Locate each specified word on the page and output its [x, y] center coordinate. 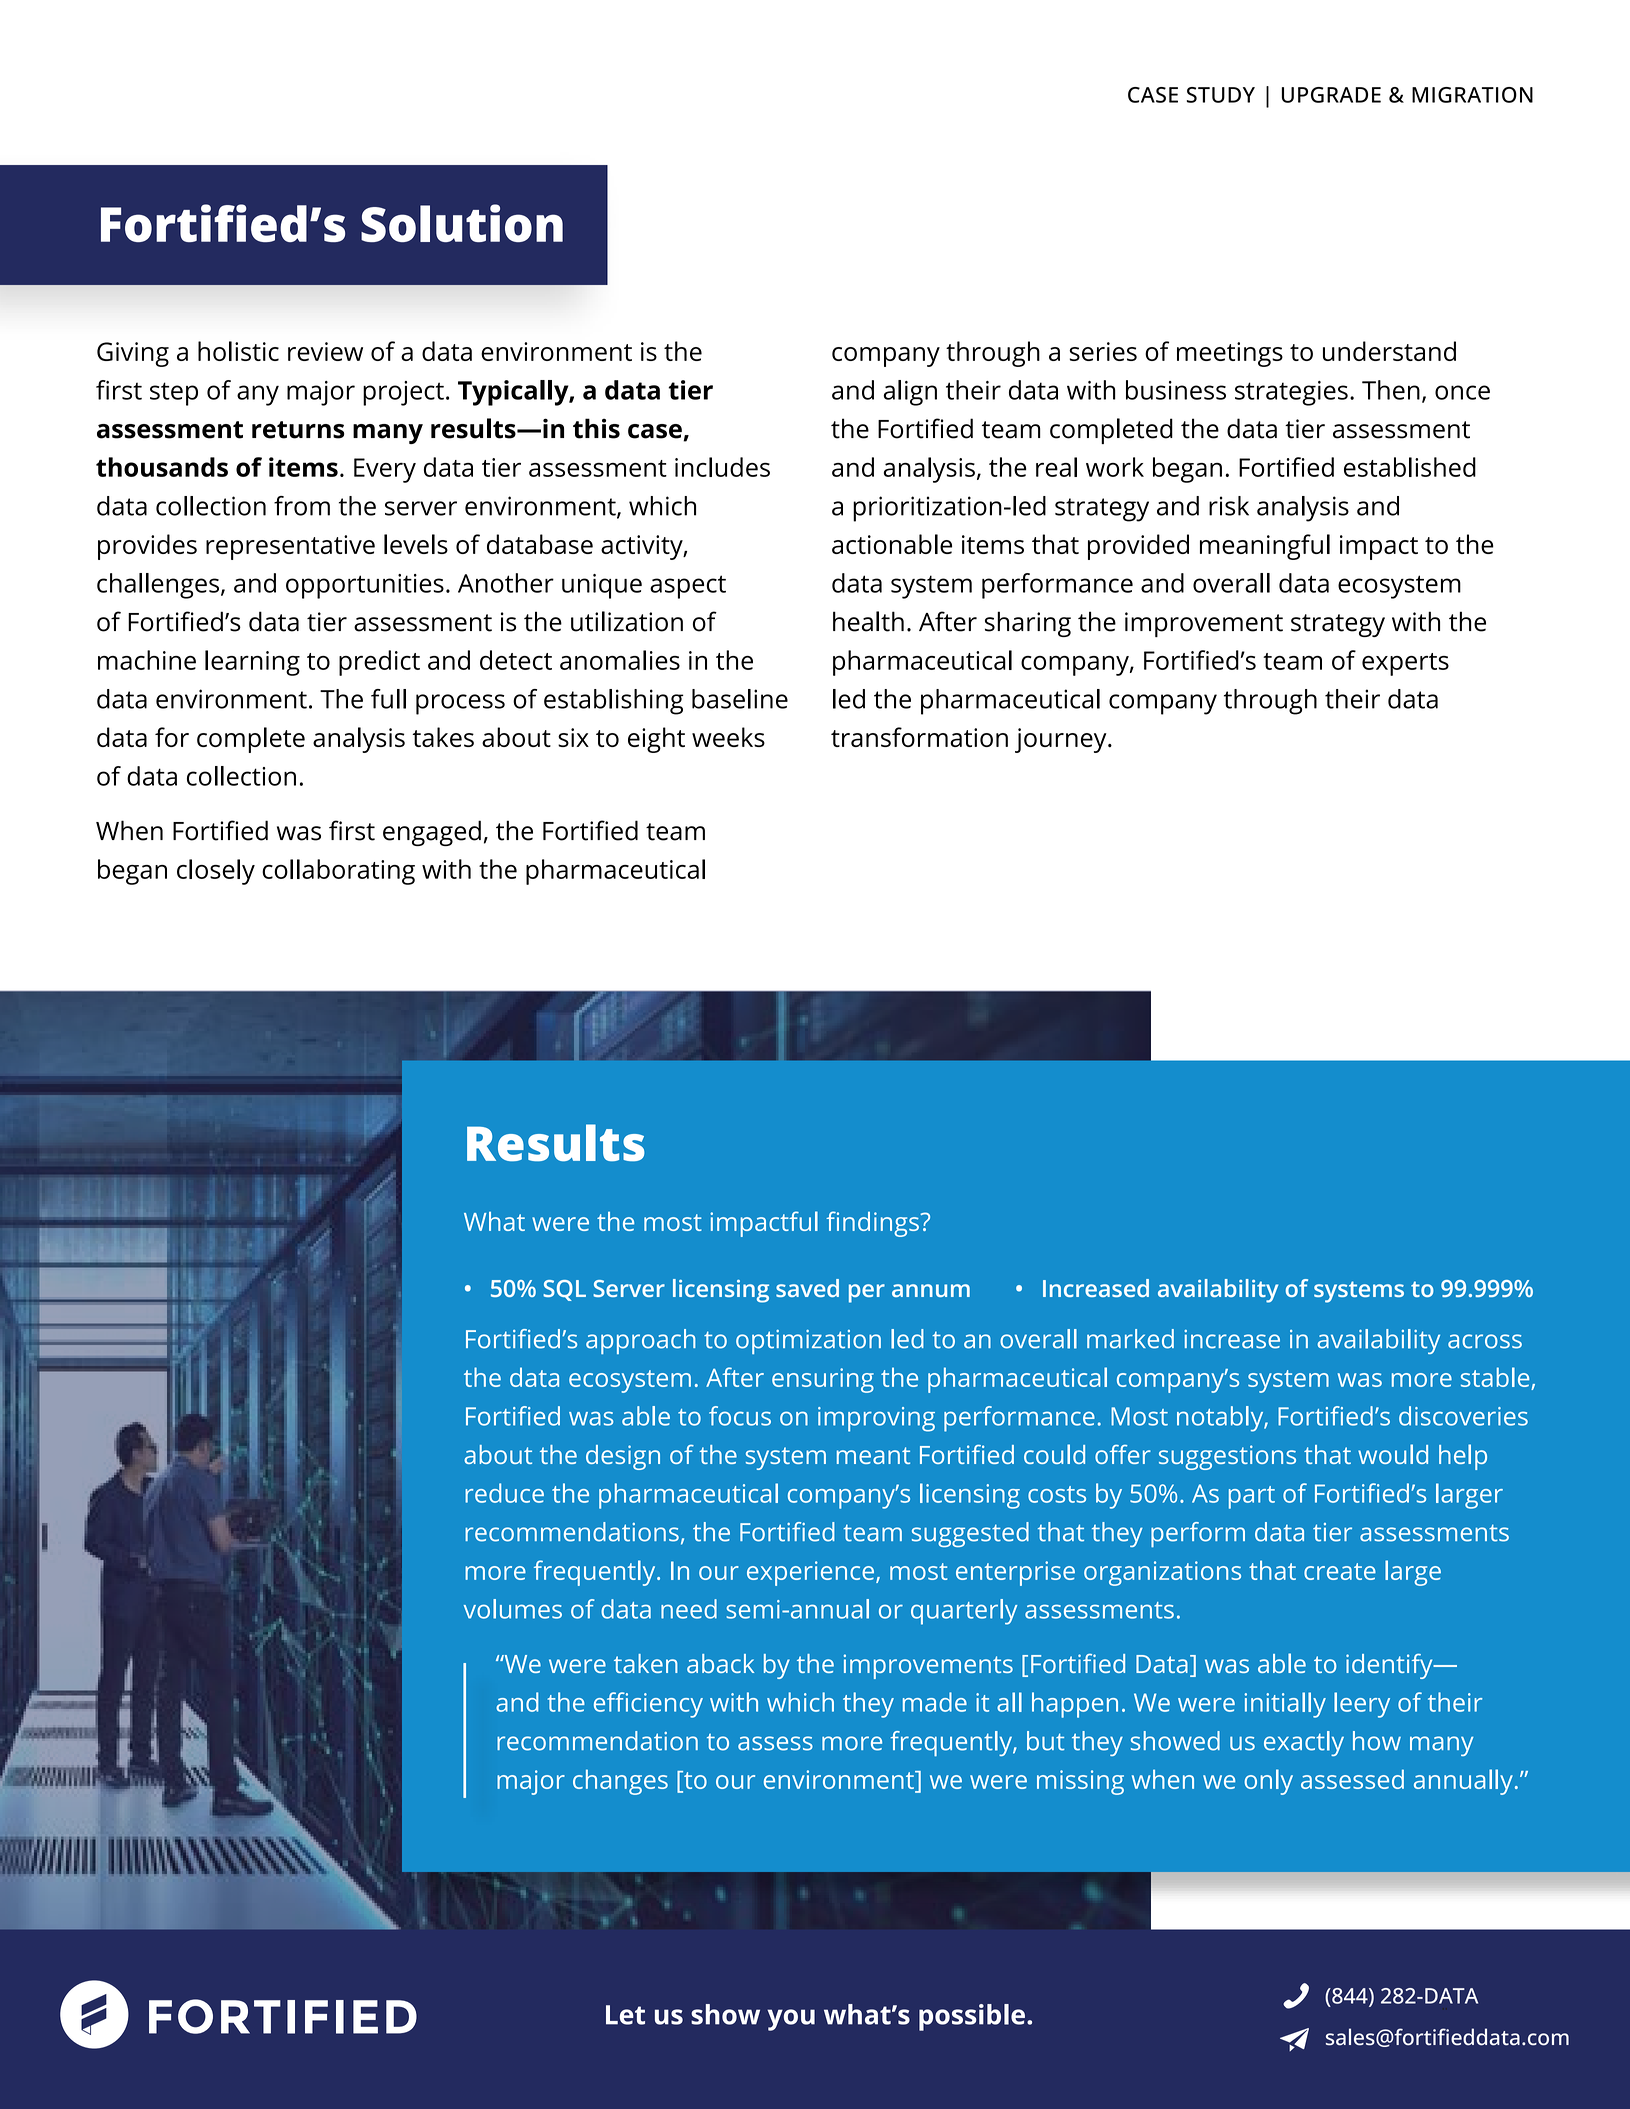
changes [620, 1782]
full [388, 699]
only [1269, 1782]
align [910, 393]
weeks [728, 737]
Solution [462, 223]
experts [1405, 664]
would [1393, 1454]
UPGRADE [1331, 95]
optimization [808, 1342]
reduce [504, 1493]
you [791, 2020]
